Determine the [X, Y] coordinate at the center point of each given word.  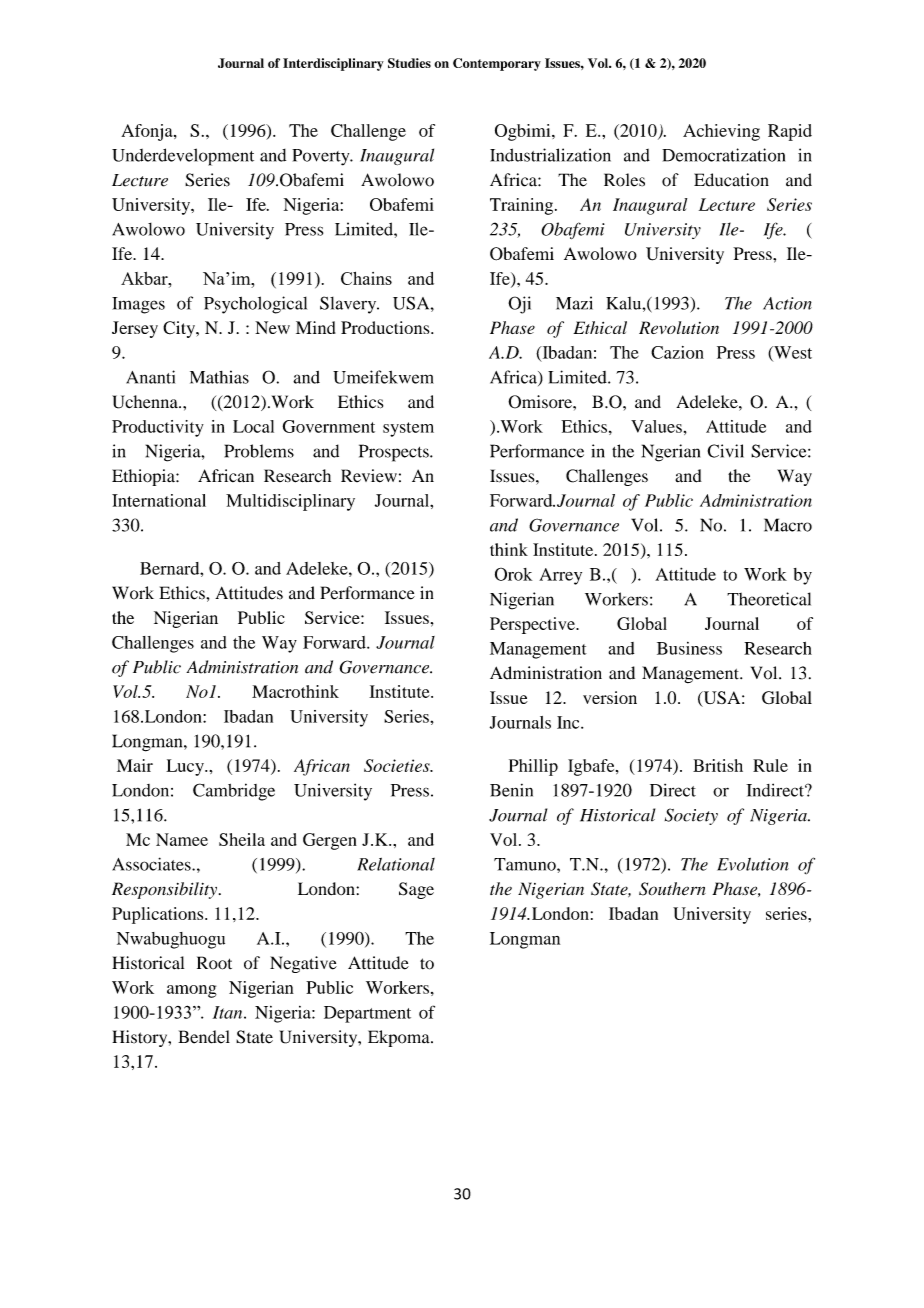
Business [689, 648]
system [408, 429]
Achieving [721, 132]
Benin [511, 790]
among [192, 991]
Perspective [533, 625]
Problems [259, 451]
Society [691, 816]
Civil [726, 451]
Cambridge [234, 792]
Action [787, 303]
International [159, 500]
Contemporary [497, 64]
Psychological [255, 305]
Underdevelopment [183, 157]
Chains [366, 278]
